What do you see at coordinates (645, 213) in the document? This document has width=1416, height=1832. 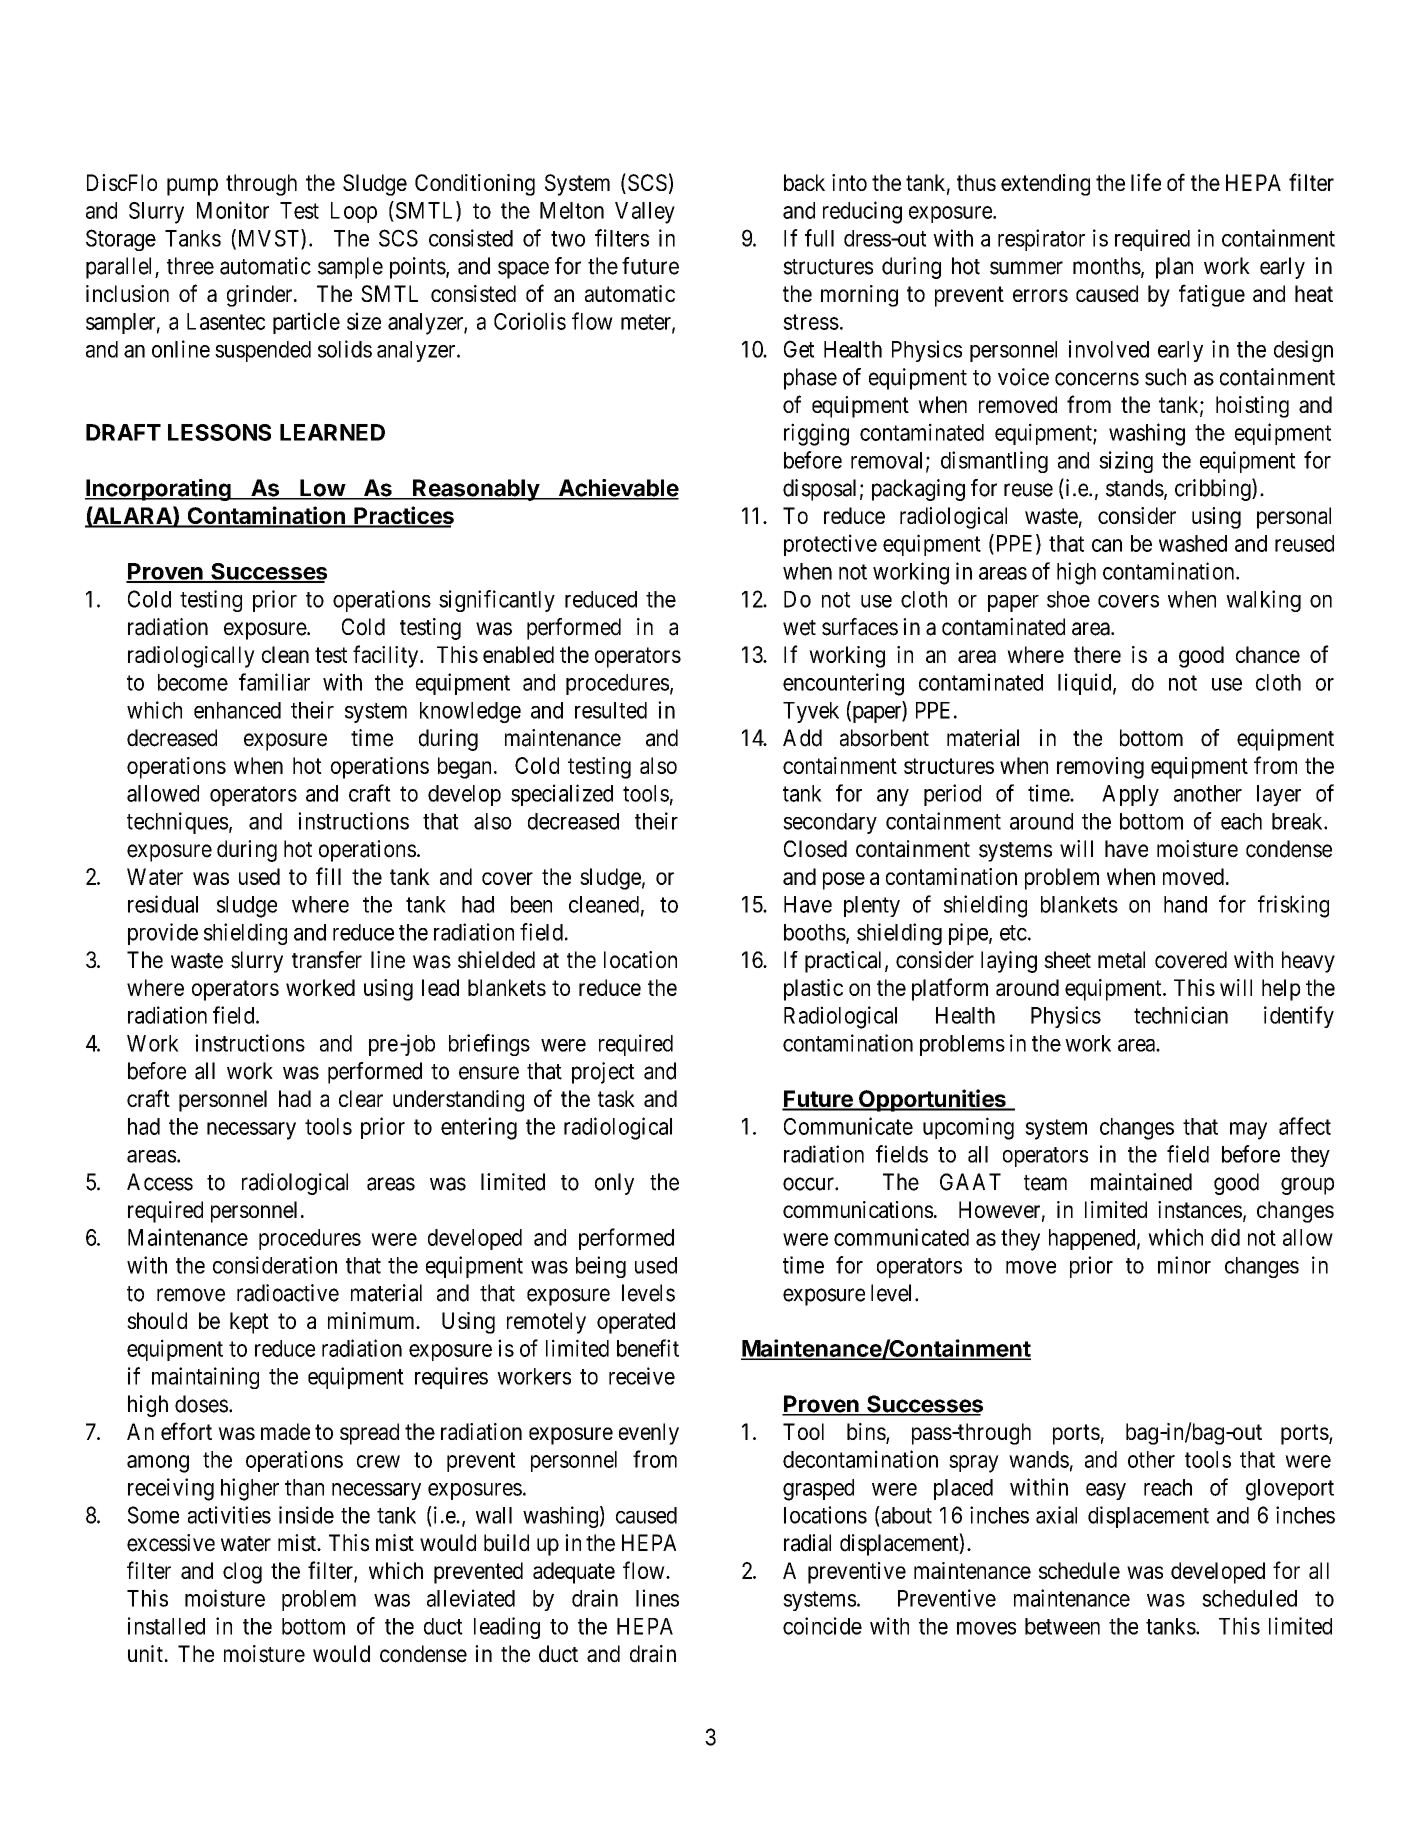 I see `Valley` at bounding box center [645, 213].
